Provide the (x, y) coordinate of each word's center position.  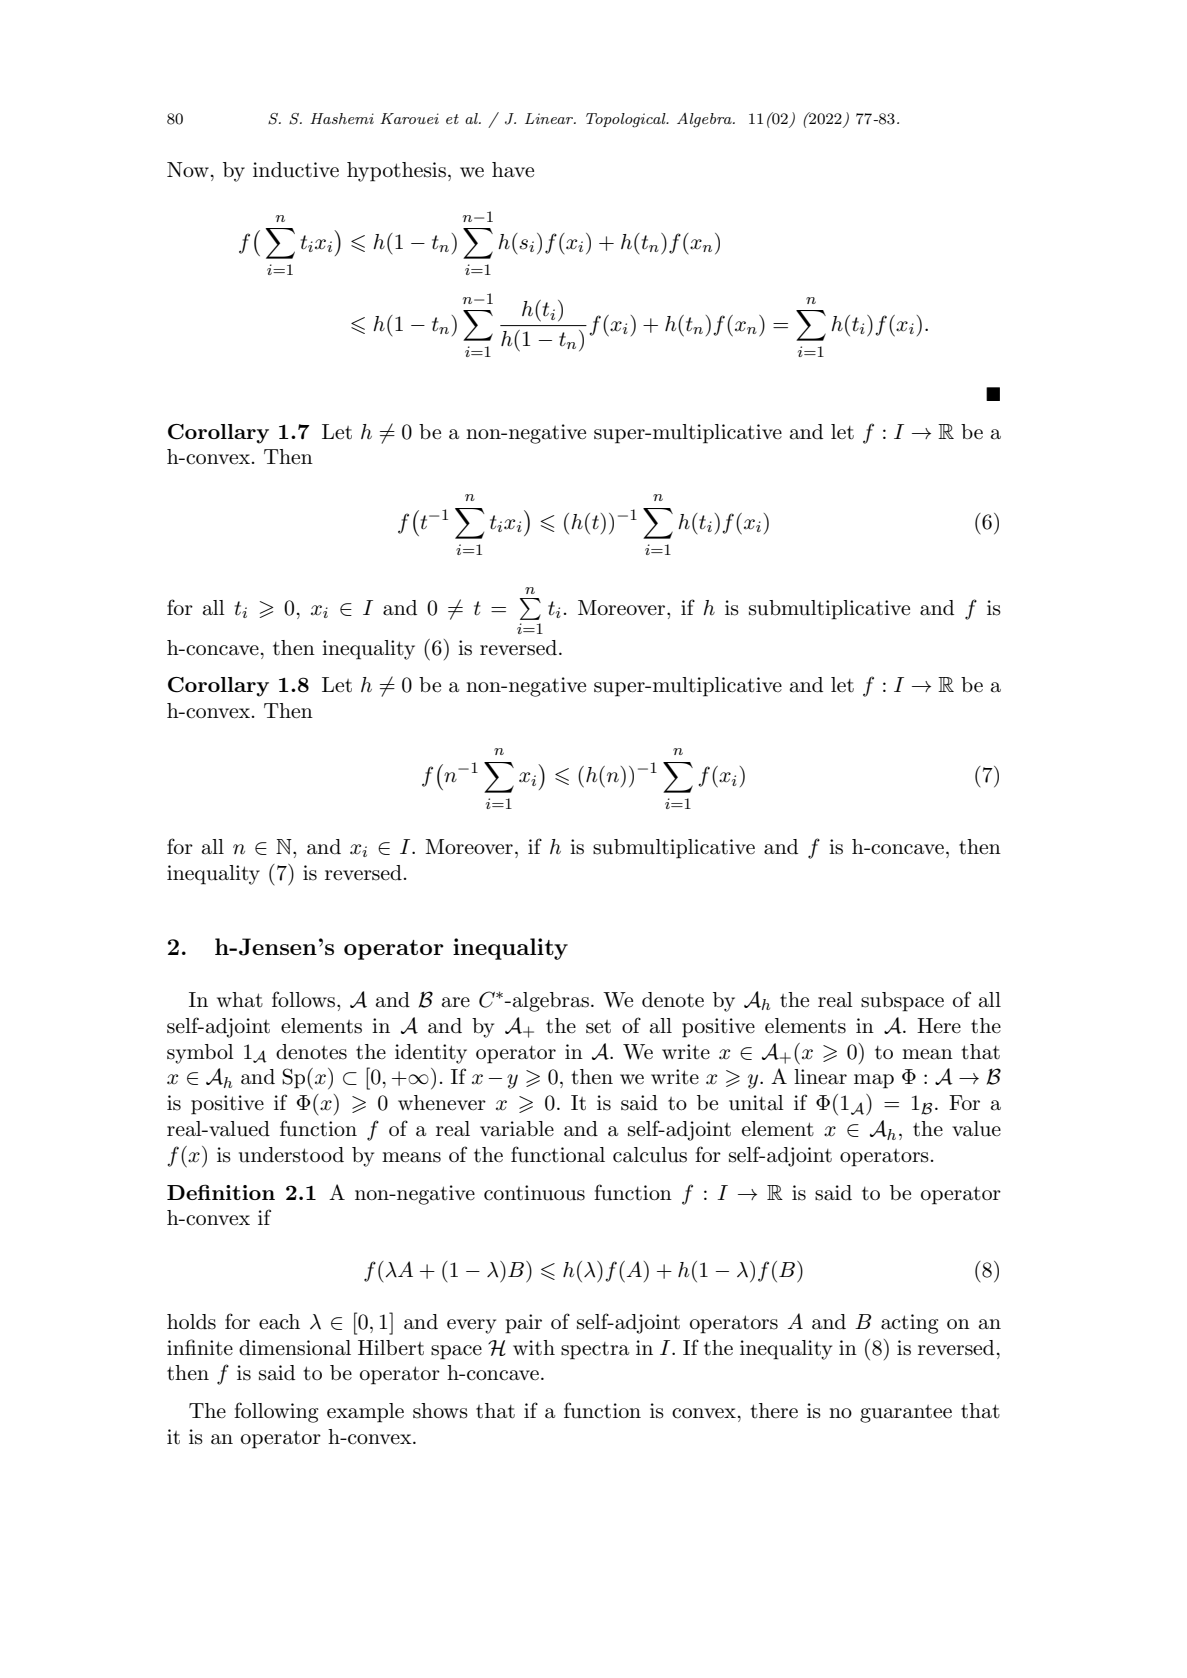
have (513, 170)
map (874, 1081)
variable (517, 1129)
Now (188, 169)
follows (303, 999)
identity (431, 1054)
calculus (650, 1155)
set (598, 1027)
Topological (627, 120)
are (456, 1002)
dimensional (295, 1348)
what (240, 1000)
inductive (296, 170)
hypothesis (396, 172)
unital (756, 1103)
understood (291, 1155)
